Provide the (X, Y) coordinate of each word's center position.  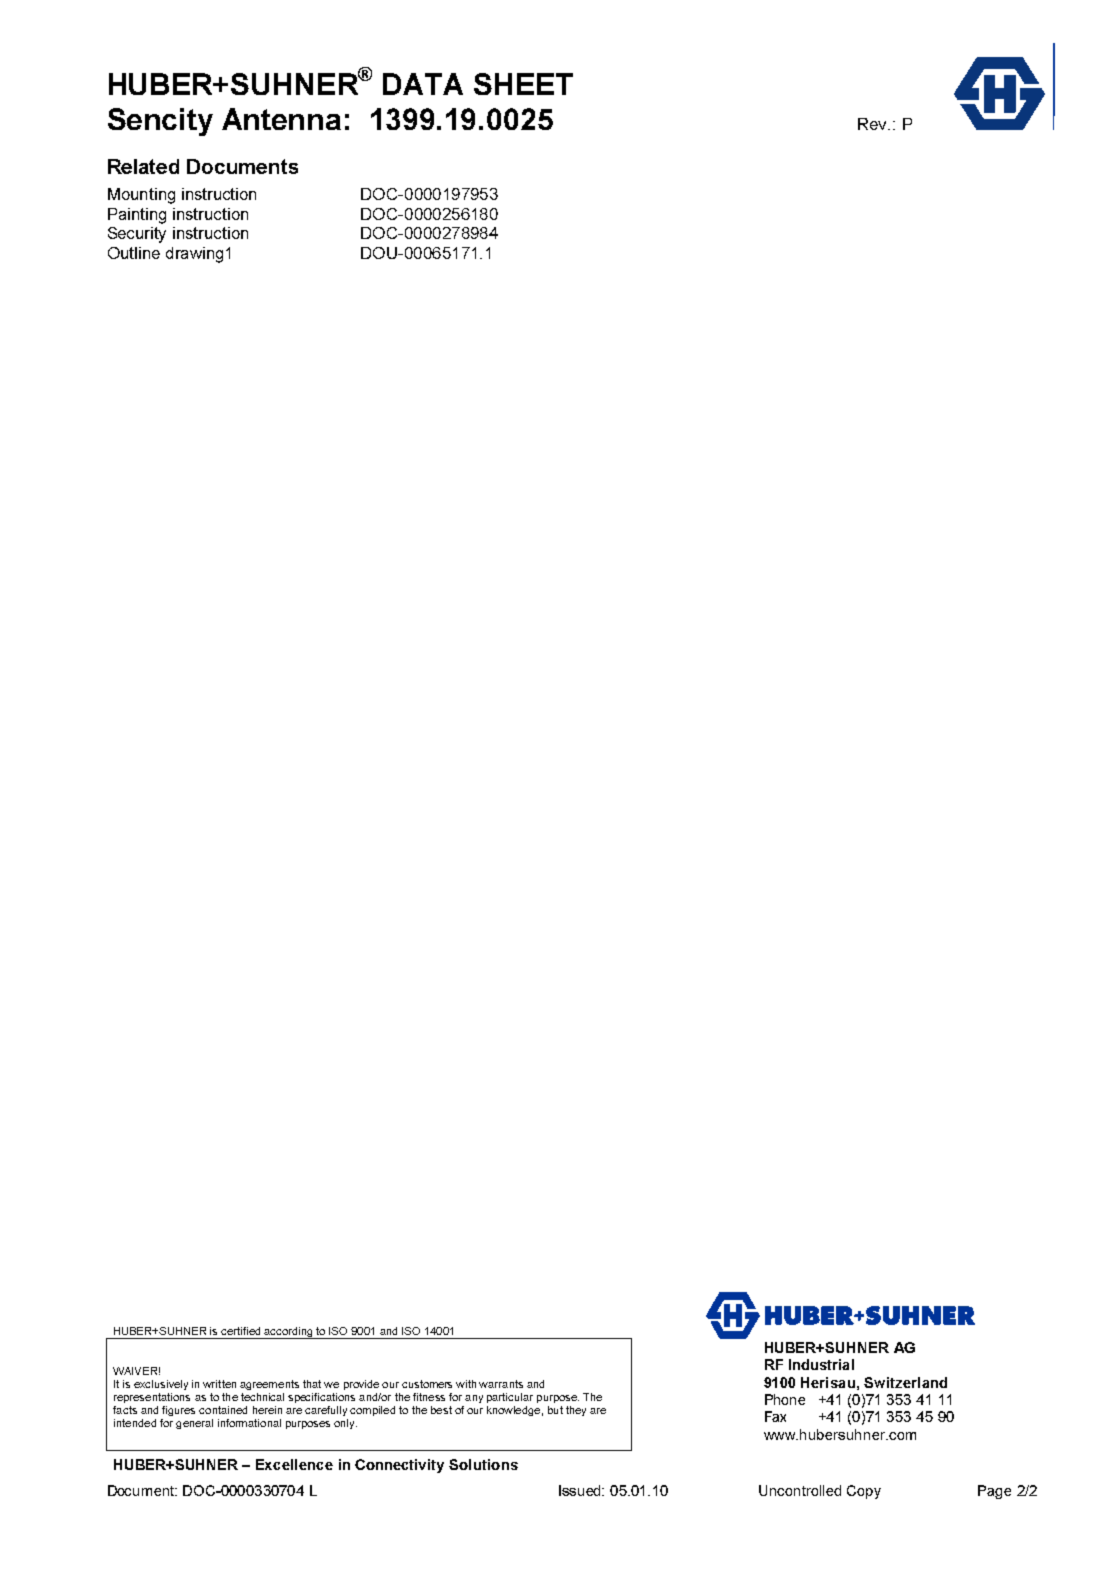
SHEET (523, 84)
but (555, 1410)
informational (249, 1423)
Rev (873, 124)
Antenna (281, 119)
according (288, 1333)
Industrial (821, 1364)
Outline (134, 253)
